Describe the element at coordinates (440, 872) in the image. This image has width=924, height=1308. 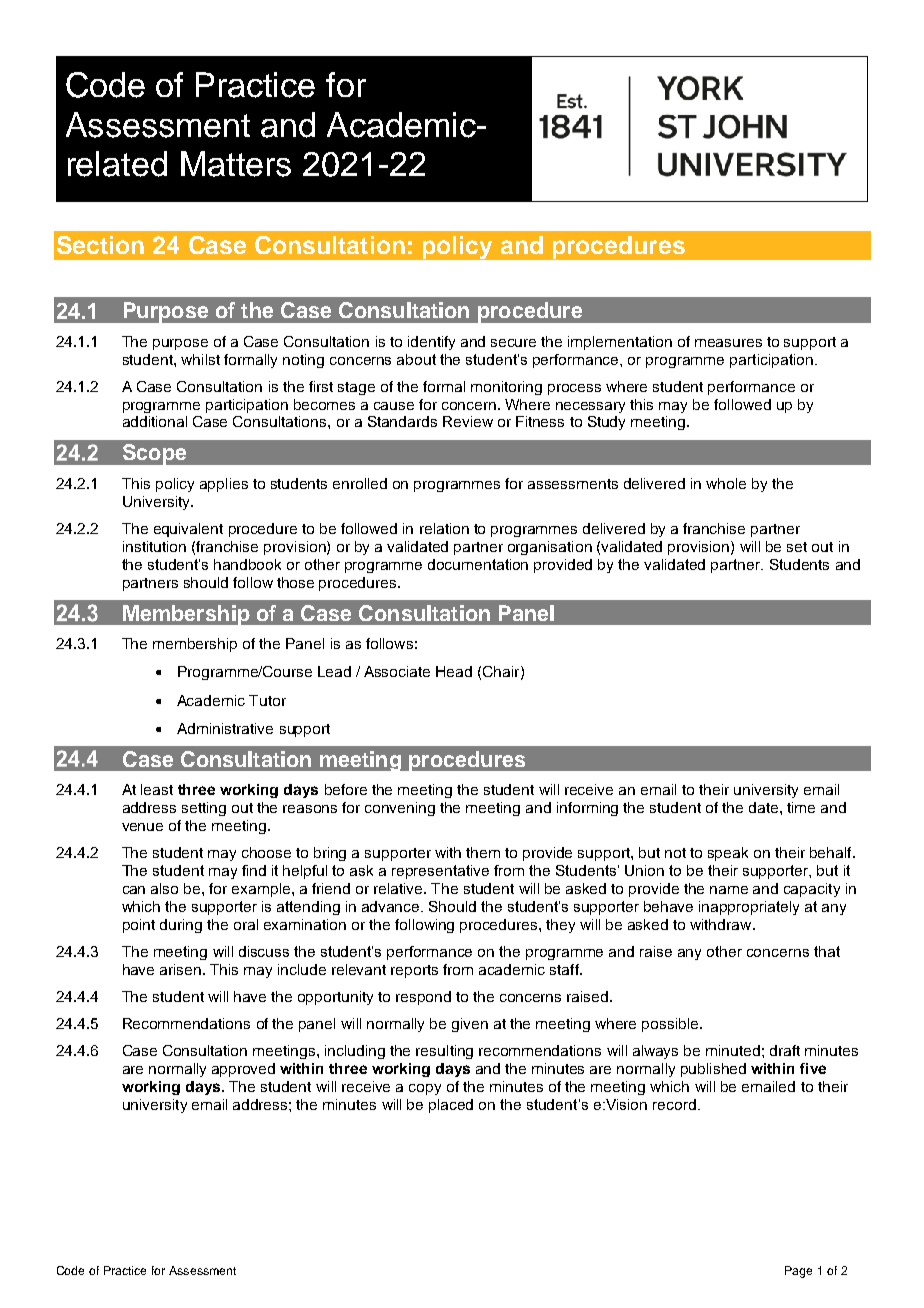
I see `representative` at that location.
